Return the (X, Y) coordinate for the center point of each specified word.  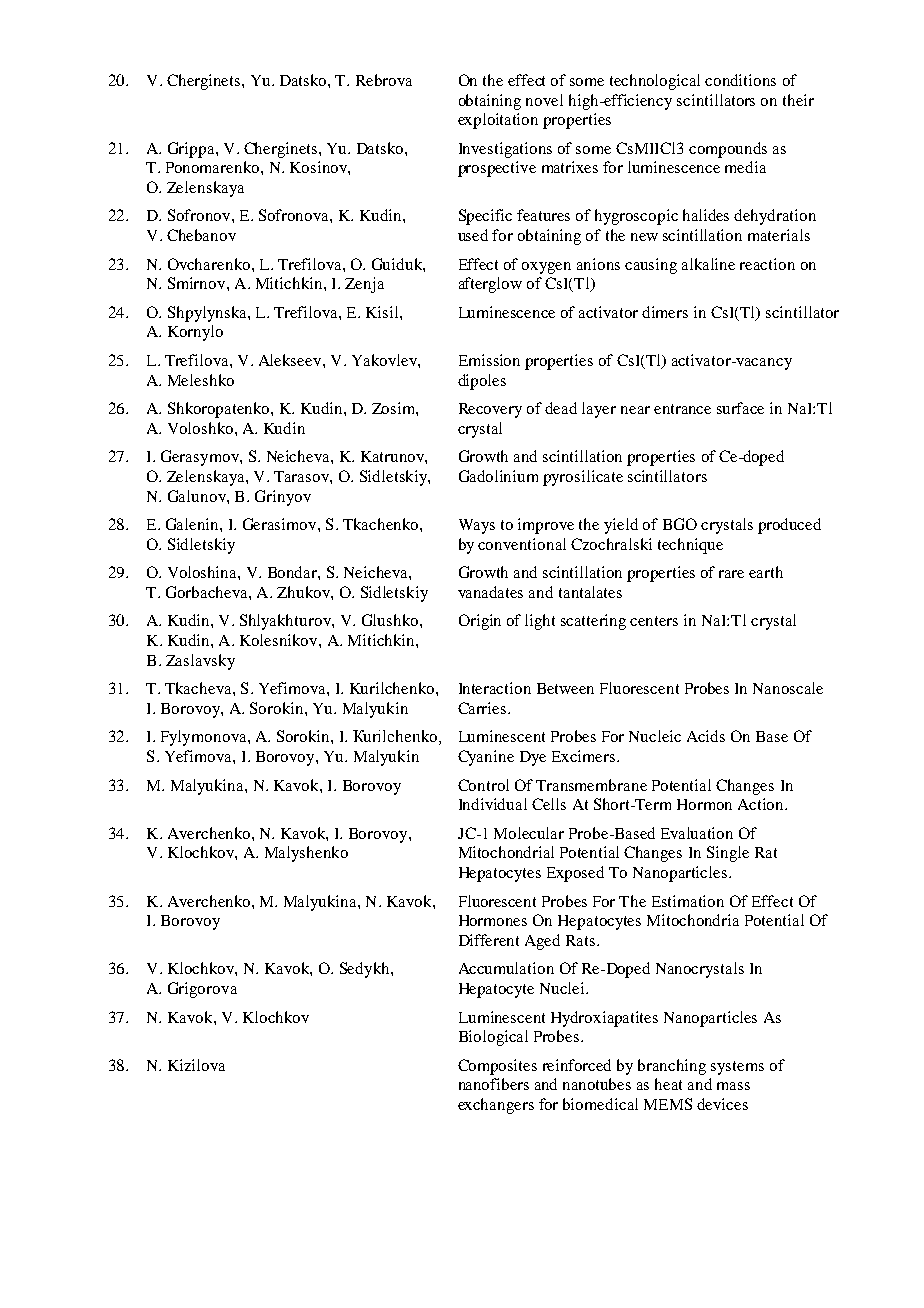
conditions (740, 80)
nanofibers (494, 1084)
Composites (497, 1067)
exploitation (498, 121)
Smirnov (198, 283)
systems (737, 1068)
